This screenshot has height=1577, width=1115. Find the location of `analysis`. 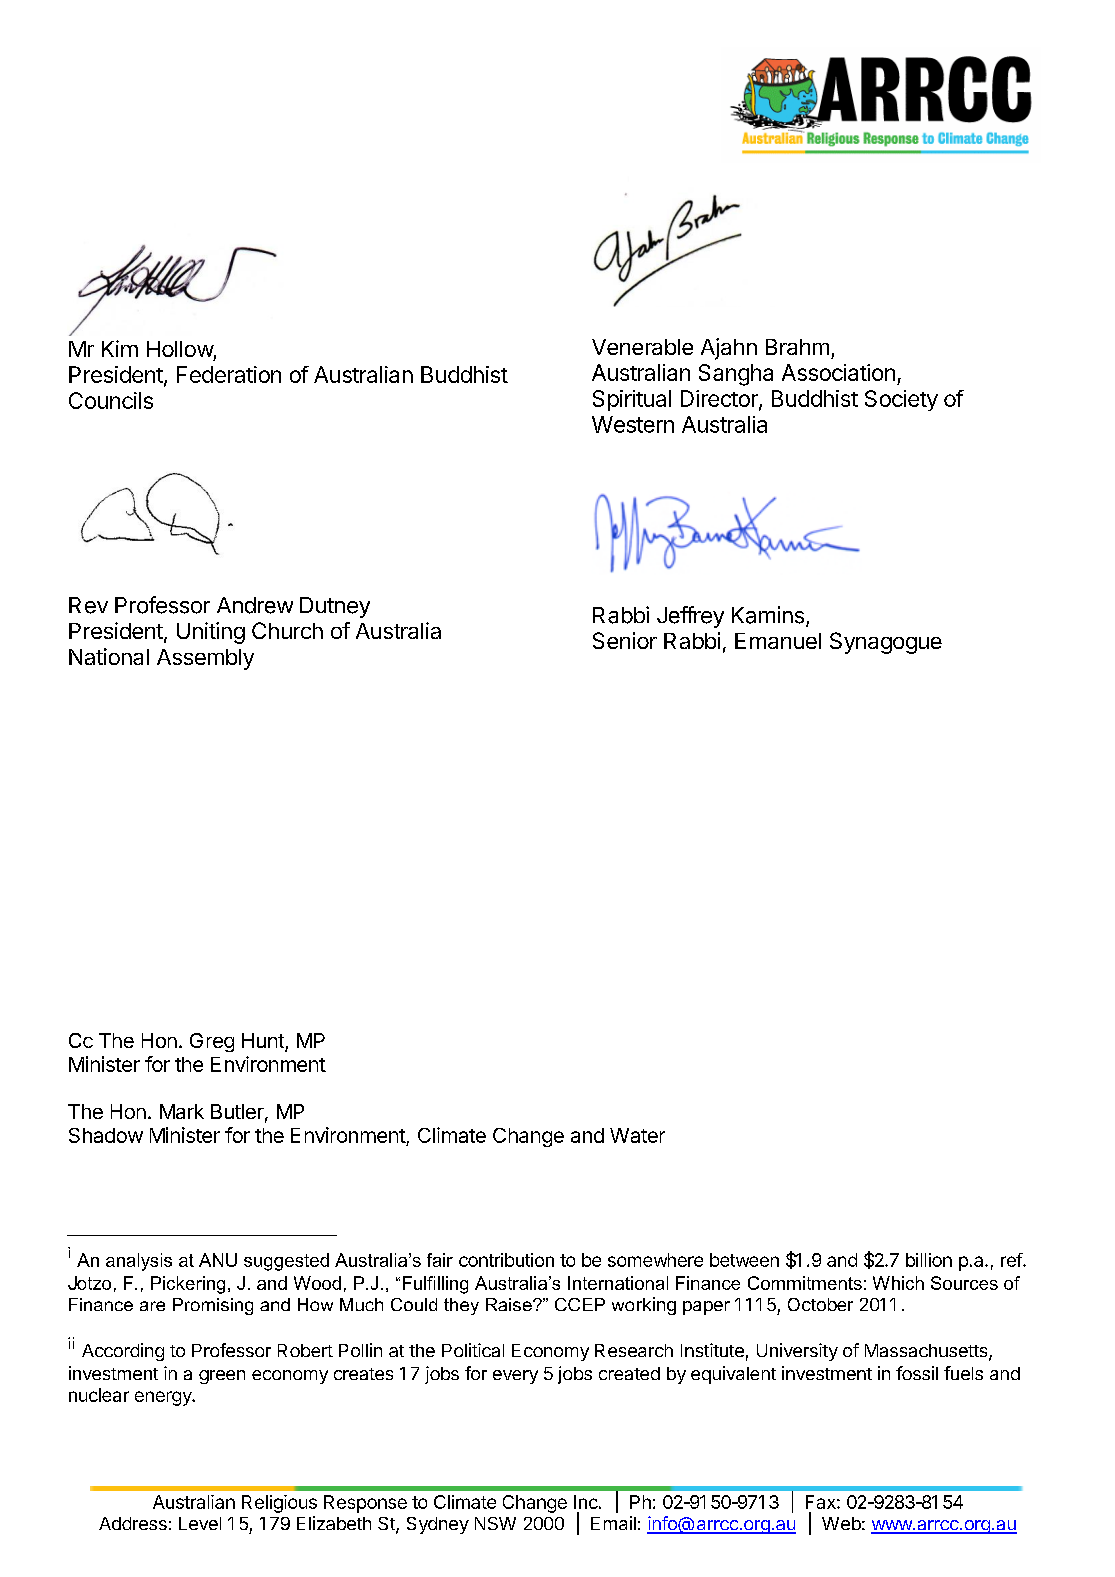

analysis is located at coordinates (139, 1262).
